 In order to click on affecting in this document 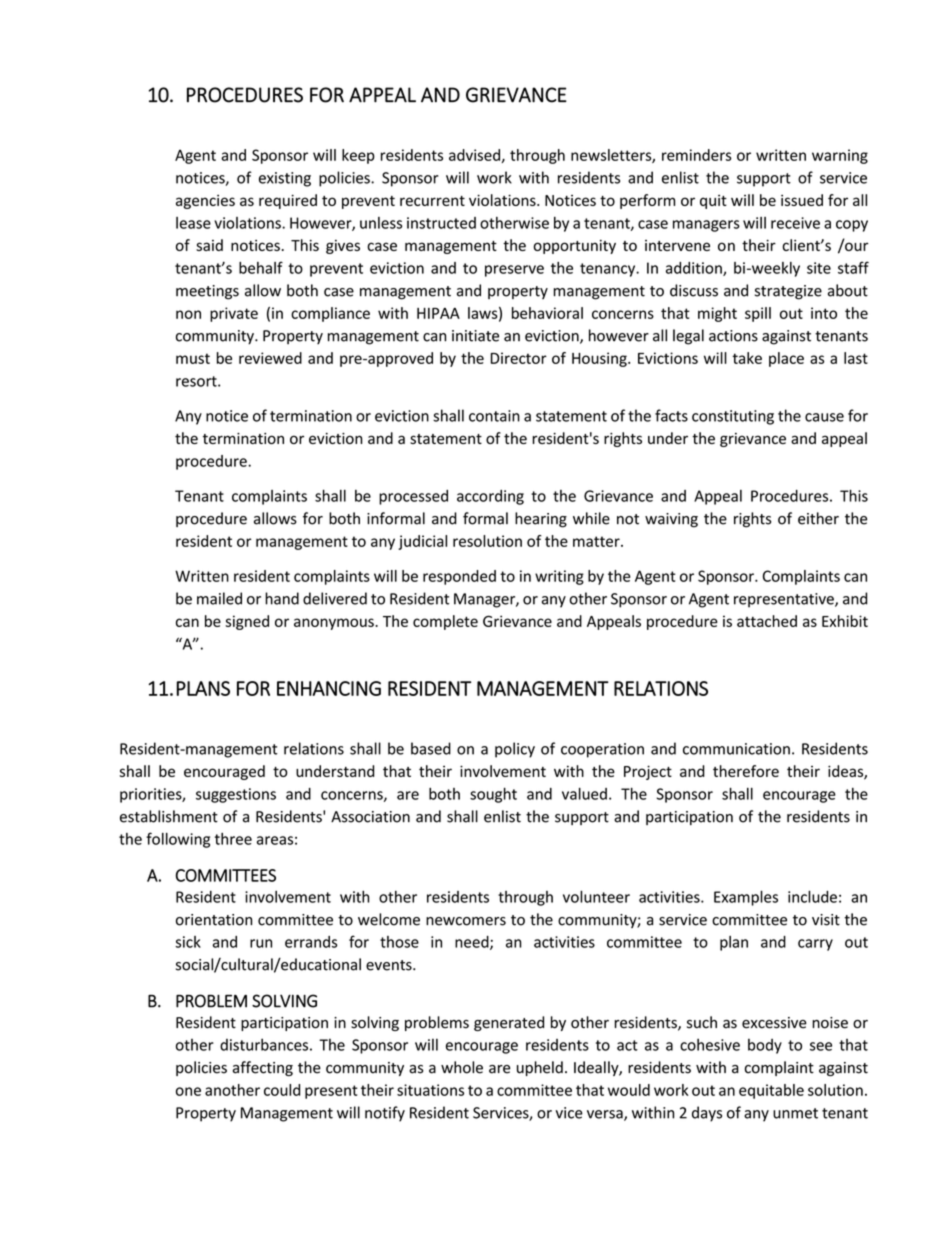, I will do `click(263, 1068)`.
